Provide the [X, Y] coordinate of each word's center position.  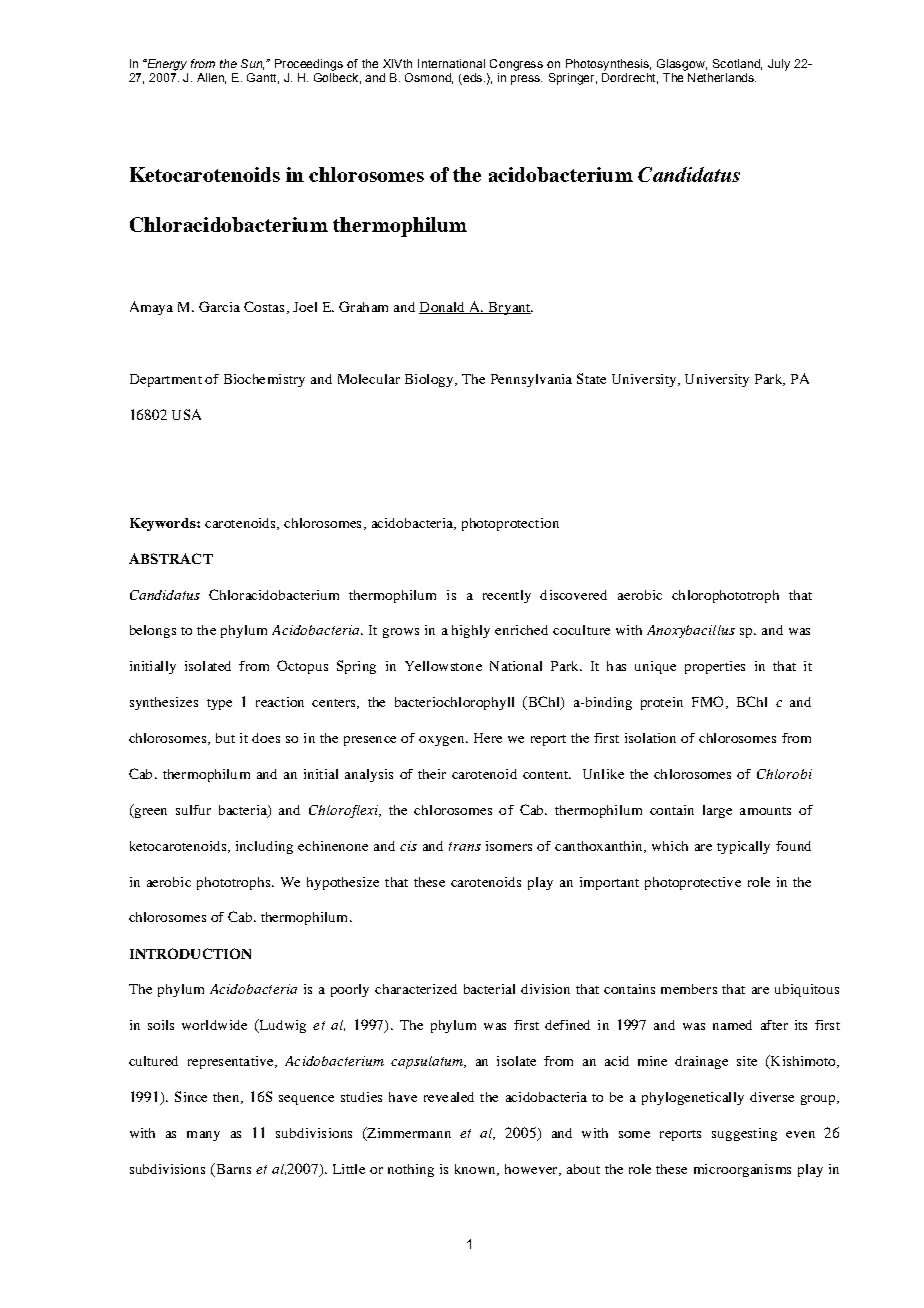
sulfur [193, 810]
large [717, 811]
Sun [252, 64]
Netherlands [722, 77]
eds [474, 77]
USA [186, 414]
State [591, 378]
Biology [430, 380]
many [203, 1136]
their [432, 774]
